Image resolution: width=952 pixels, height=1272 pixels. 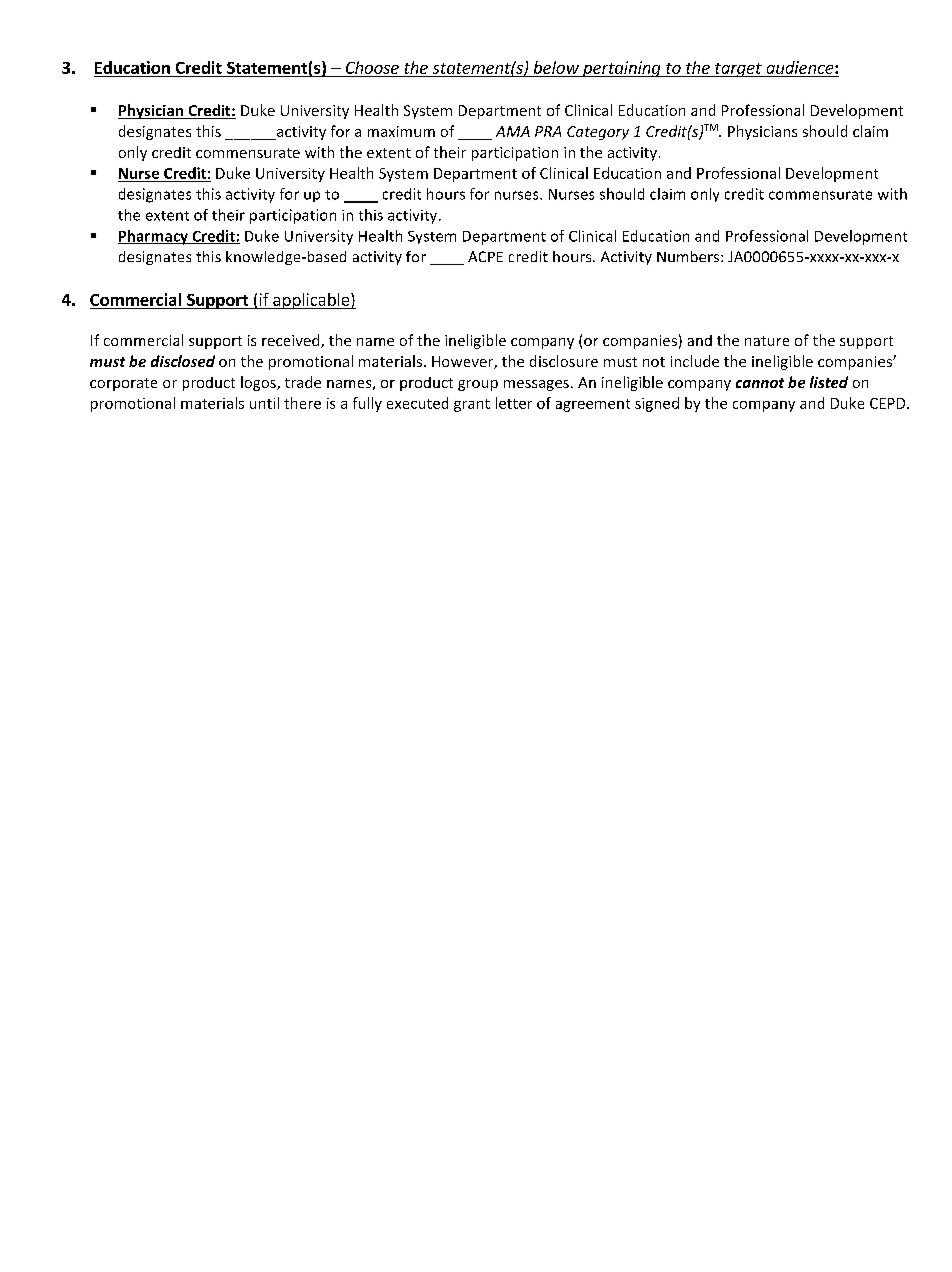 I want to click on group, so click(x=478, y=385).
